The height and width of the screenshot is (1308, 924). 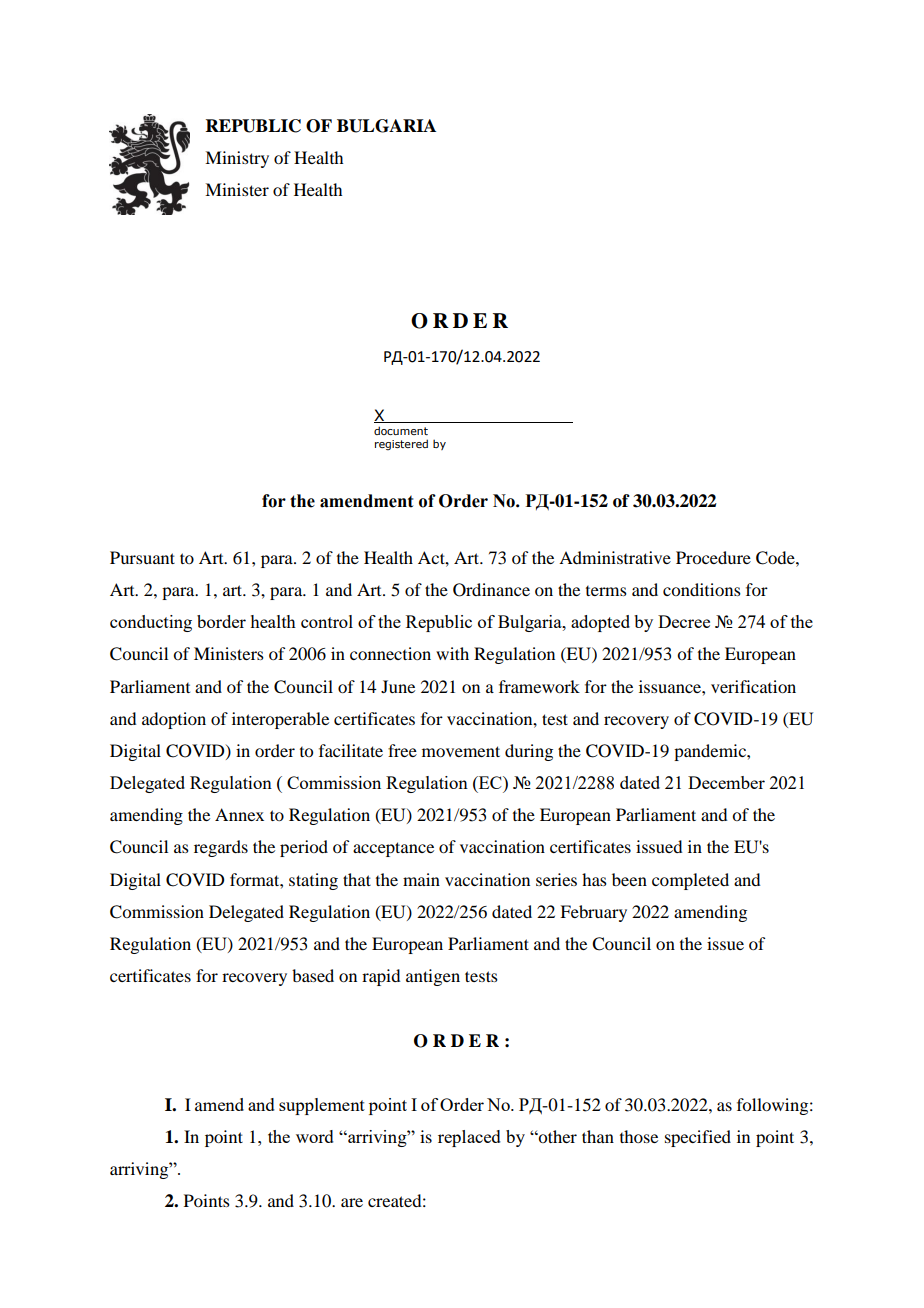 What do you see at coordinates (315, 1136) in the screenshot?
I see `word` at bounding box center [315, 1136].
